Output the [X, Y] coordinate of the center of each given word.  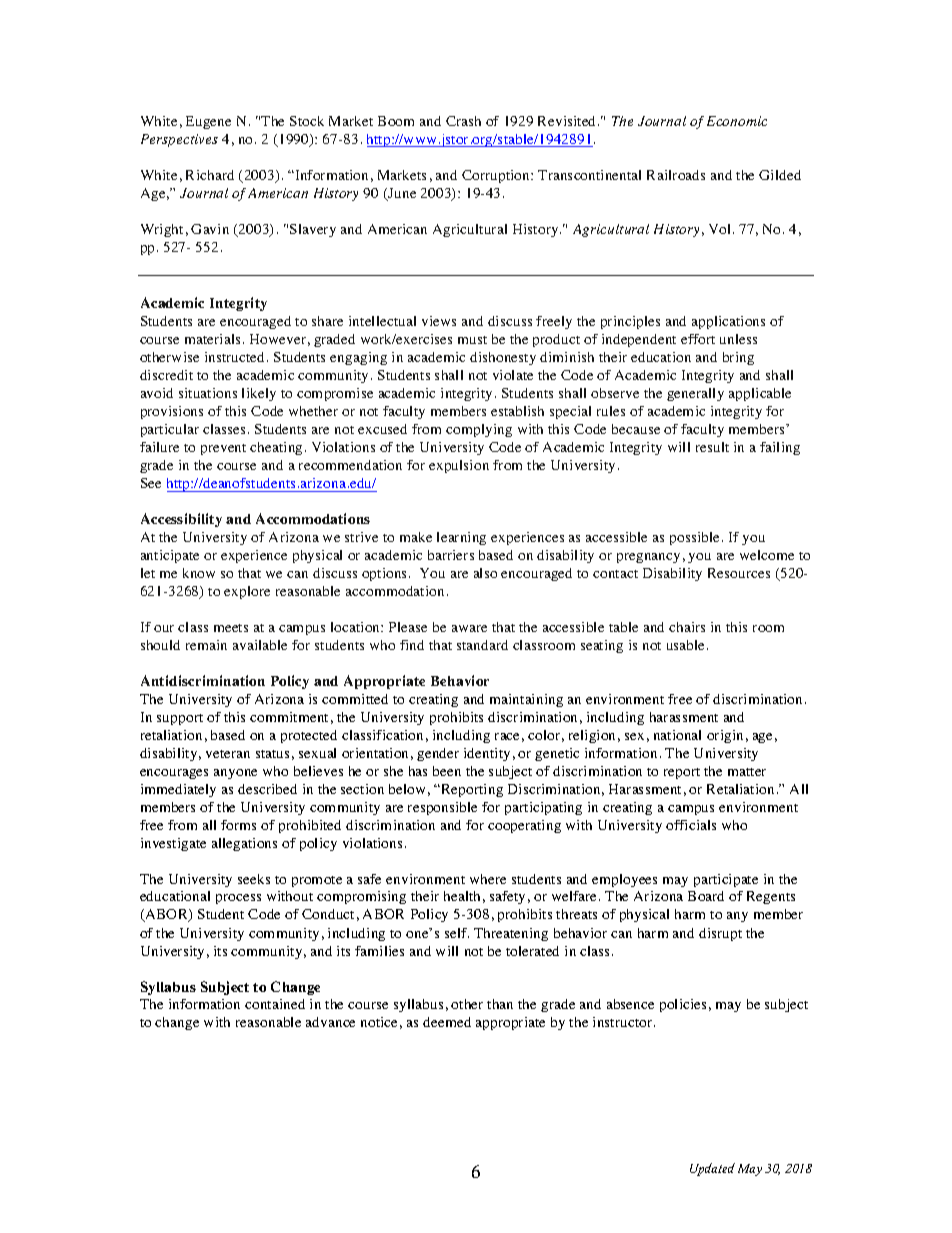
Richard [210, 175]
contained [275, 1004]
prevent [223, 449]
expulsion [459, 466]
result [712, 447]
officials [691, 825]
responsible [442, 808]
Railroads [676, 175]
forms [238, 825]
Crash [463, 121]
